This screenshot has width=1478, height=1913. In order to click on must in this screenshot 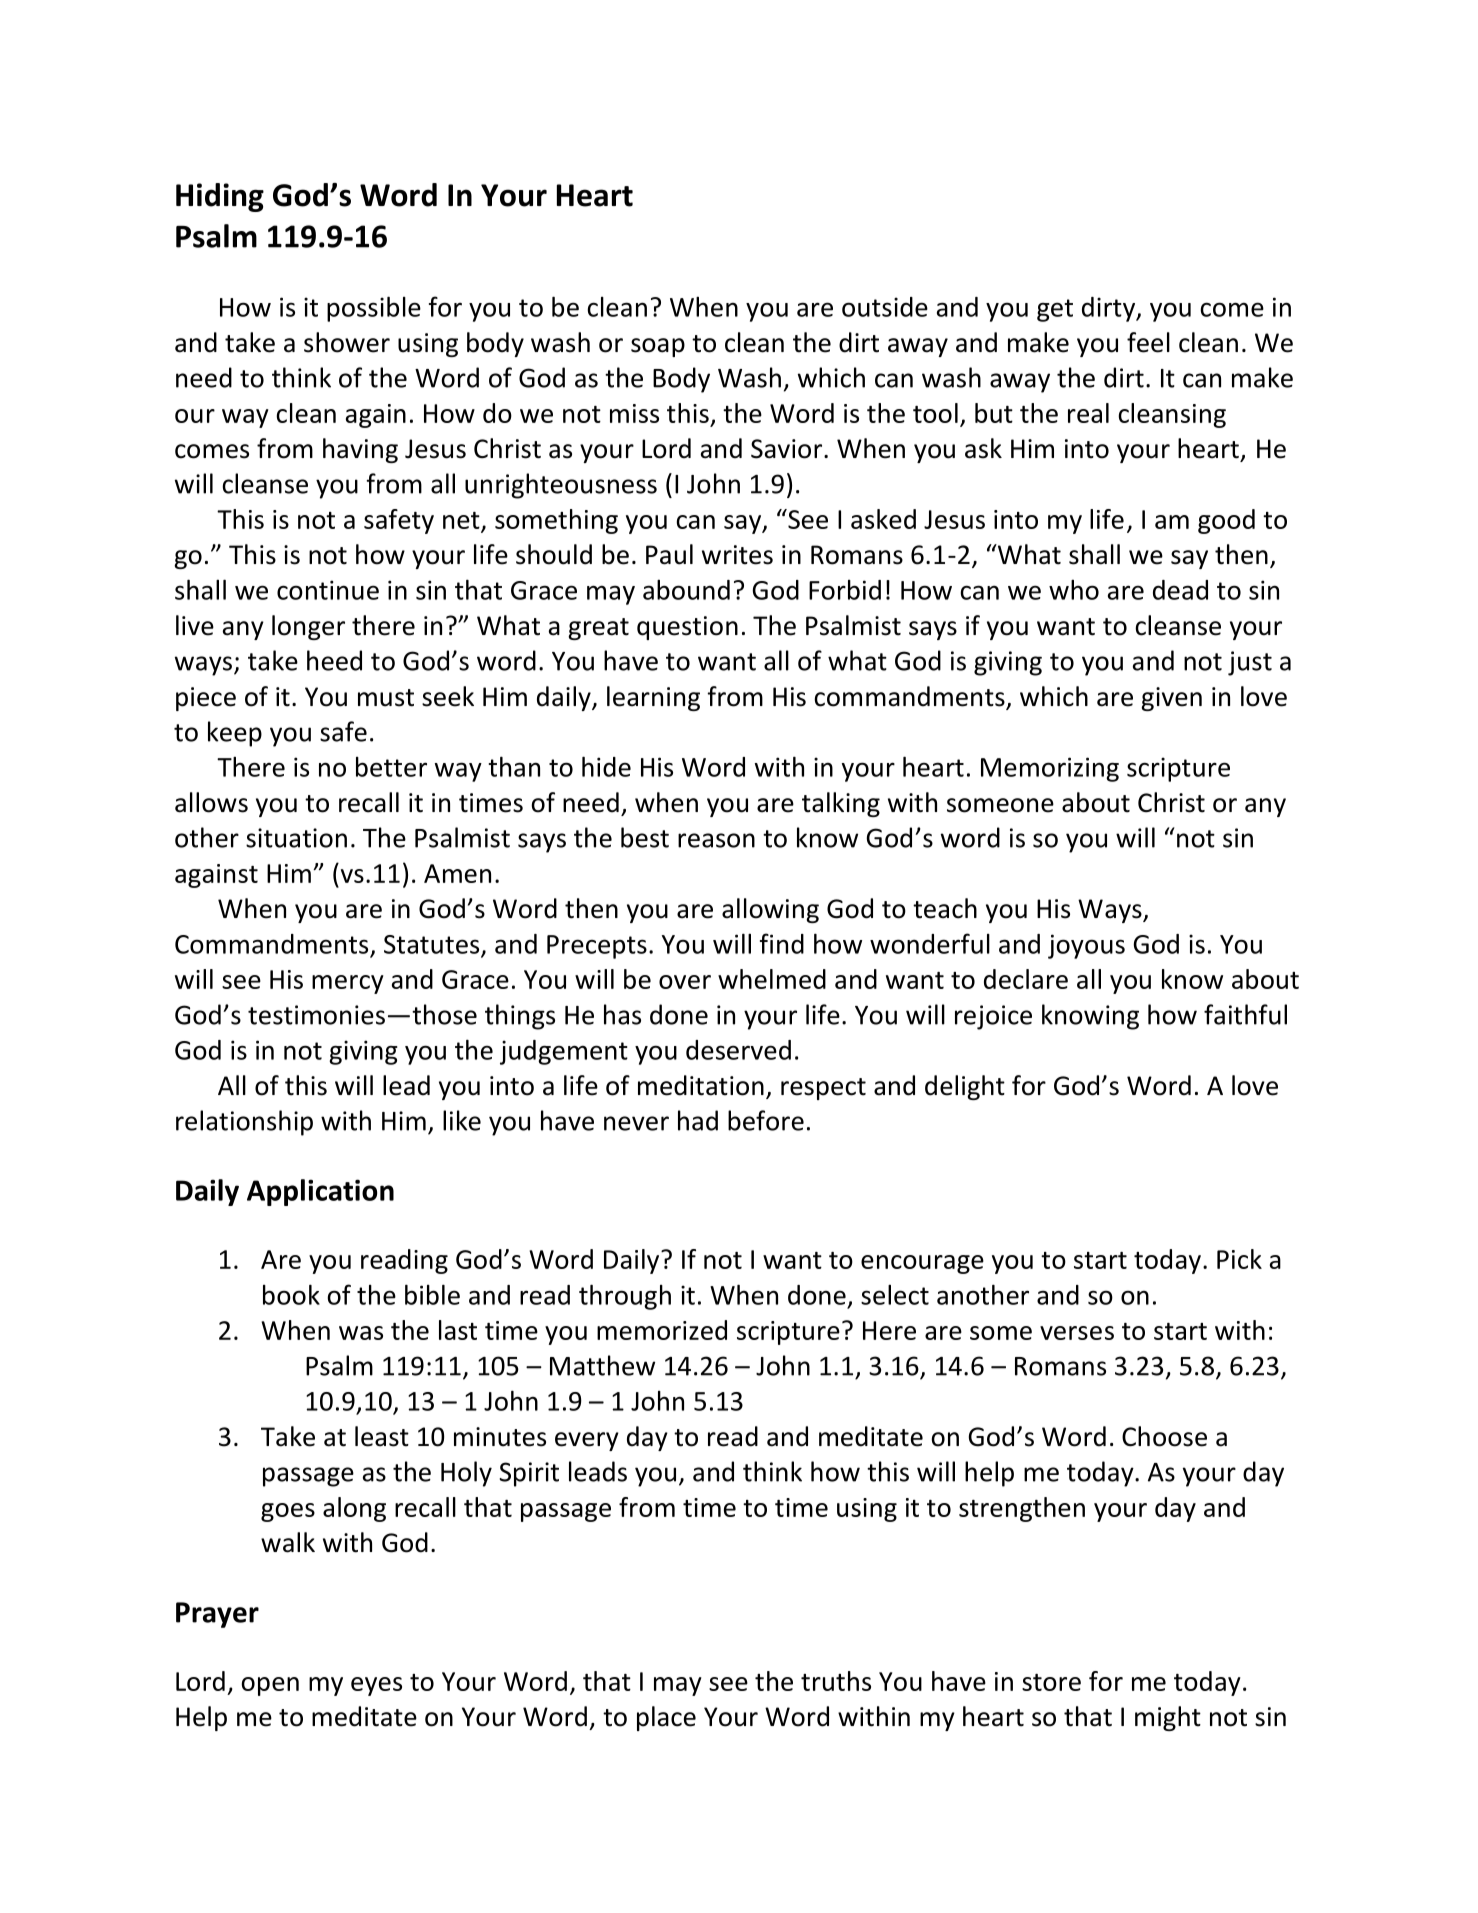, I will do `click(386, 698)`.
